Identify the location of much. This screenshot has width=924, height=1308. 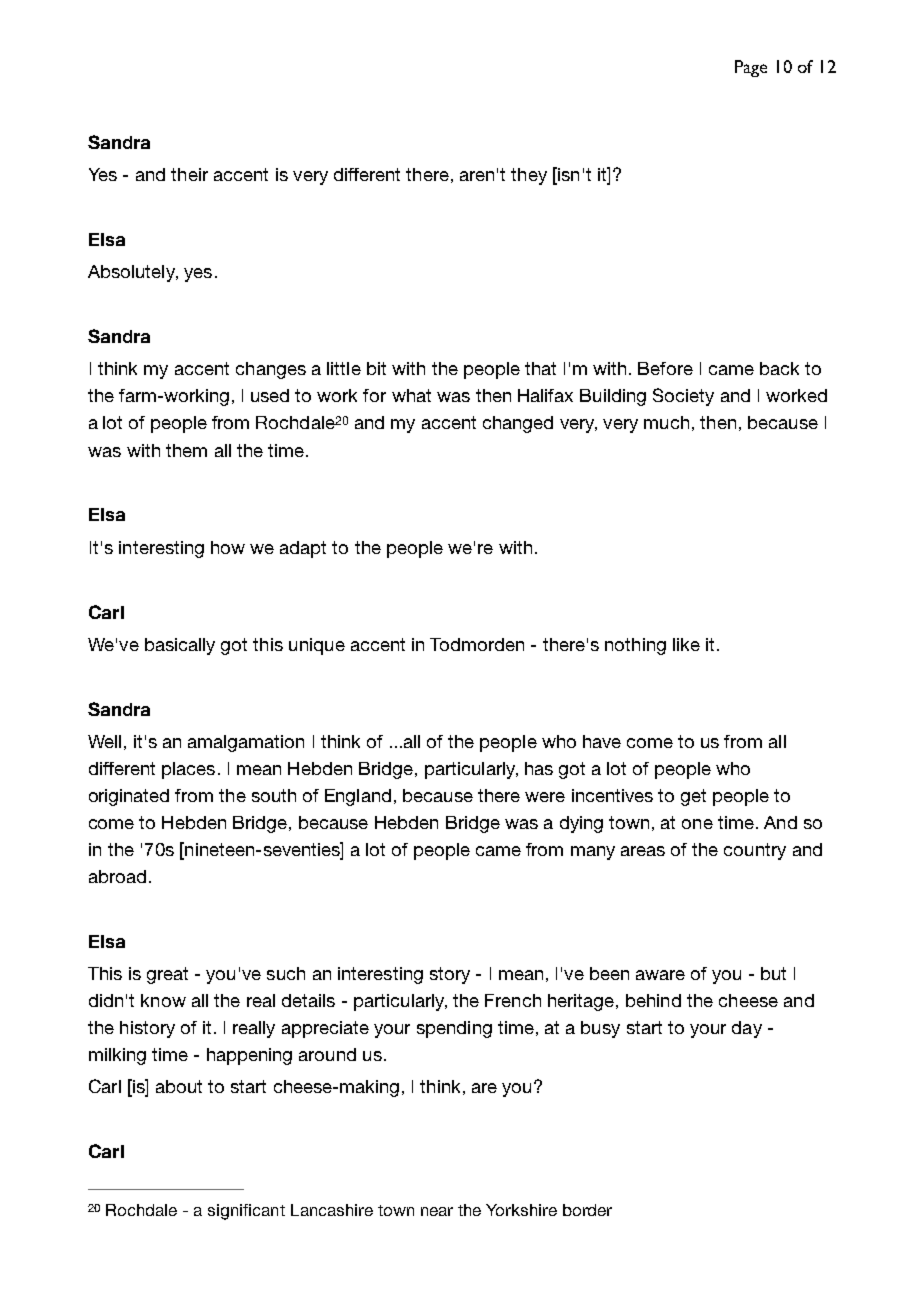
(666, 422).
